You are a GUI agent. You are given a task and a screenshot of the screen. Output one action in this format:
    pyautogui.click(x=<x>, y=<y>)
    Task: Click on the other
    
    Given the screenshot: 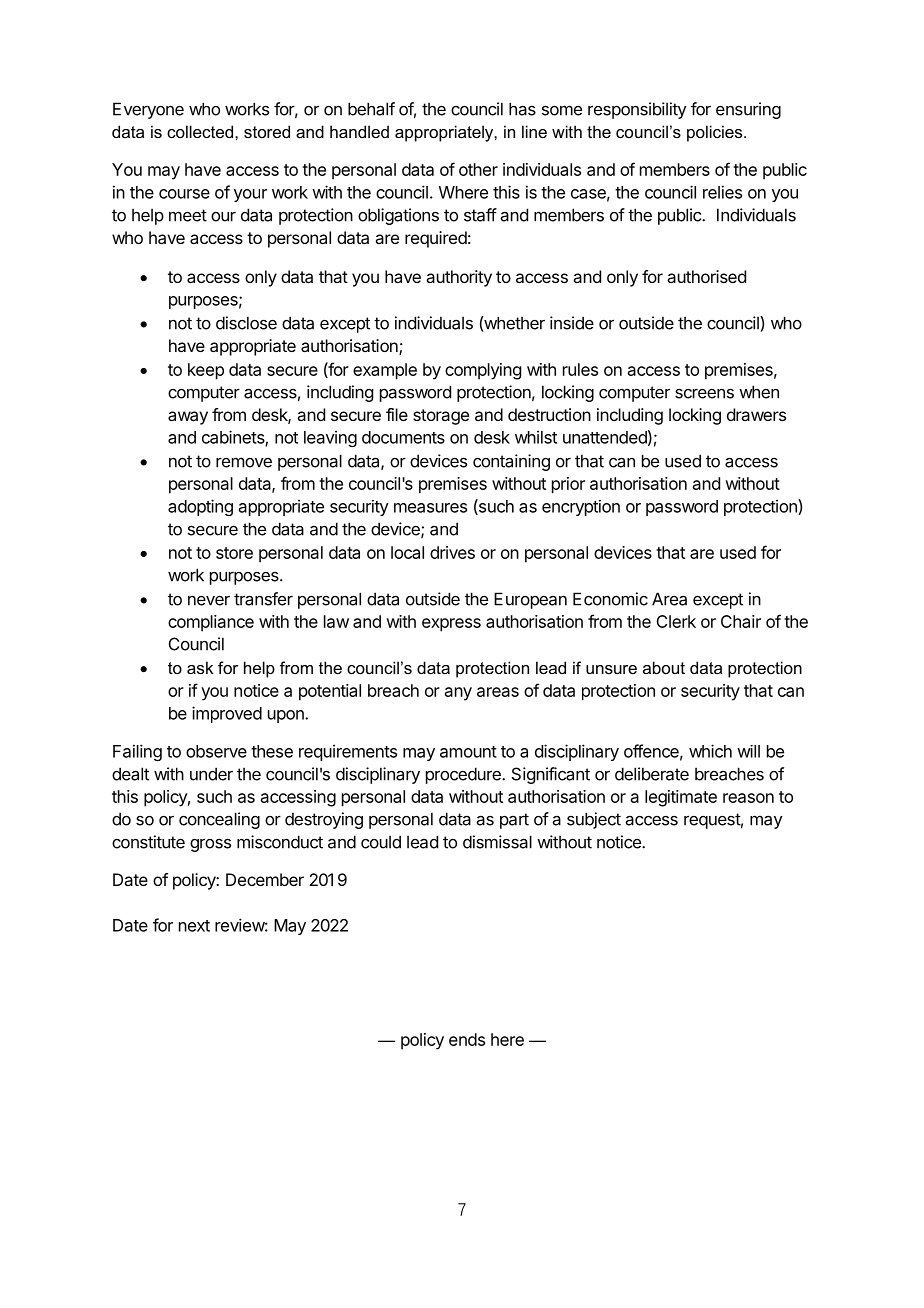 What is the action you would take?
    pyautogui.click(x=478, y=169)
